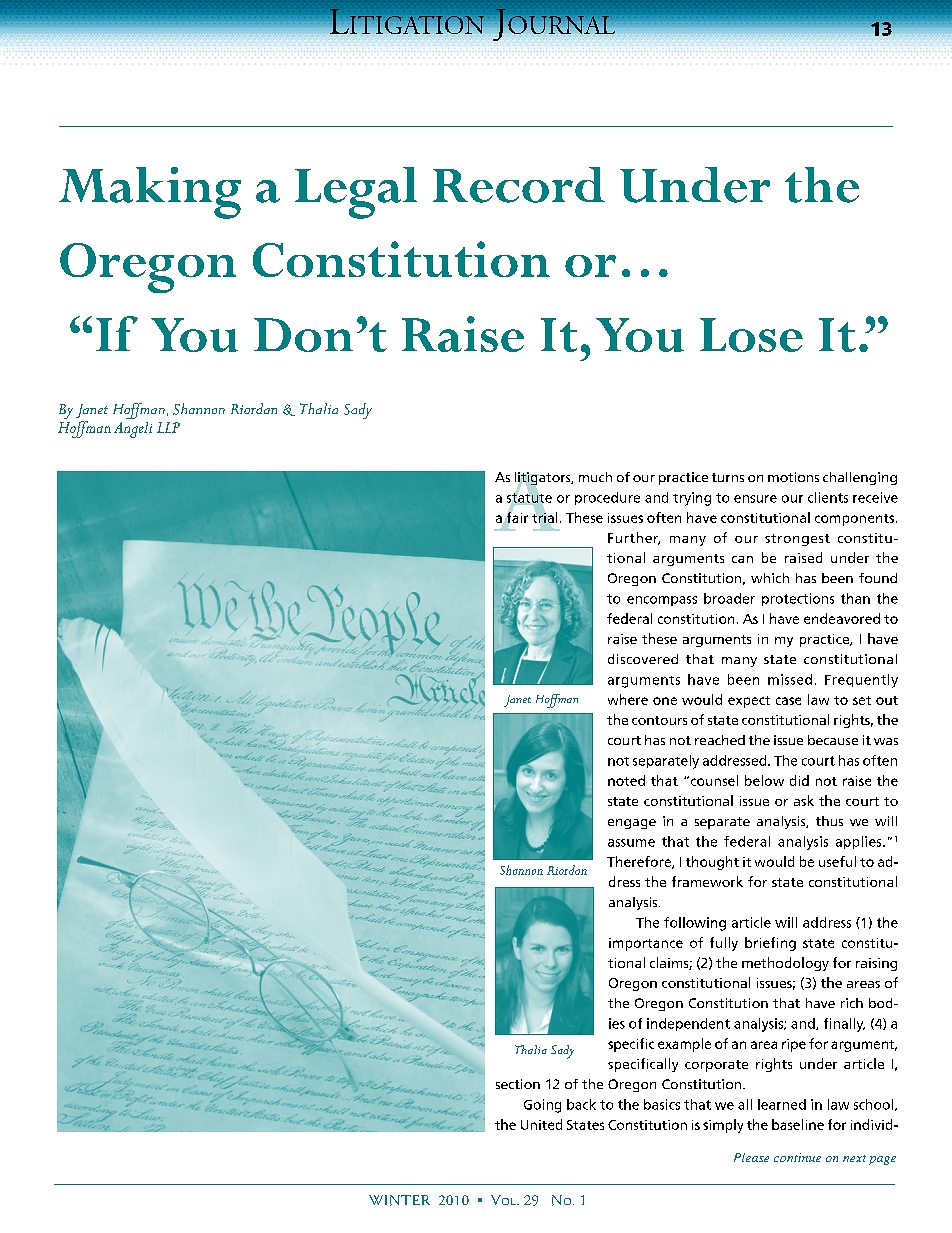 This screenshot has width=952, height=1233. I want to click on missed, so click(790, 679).
